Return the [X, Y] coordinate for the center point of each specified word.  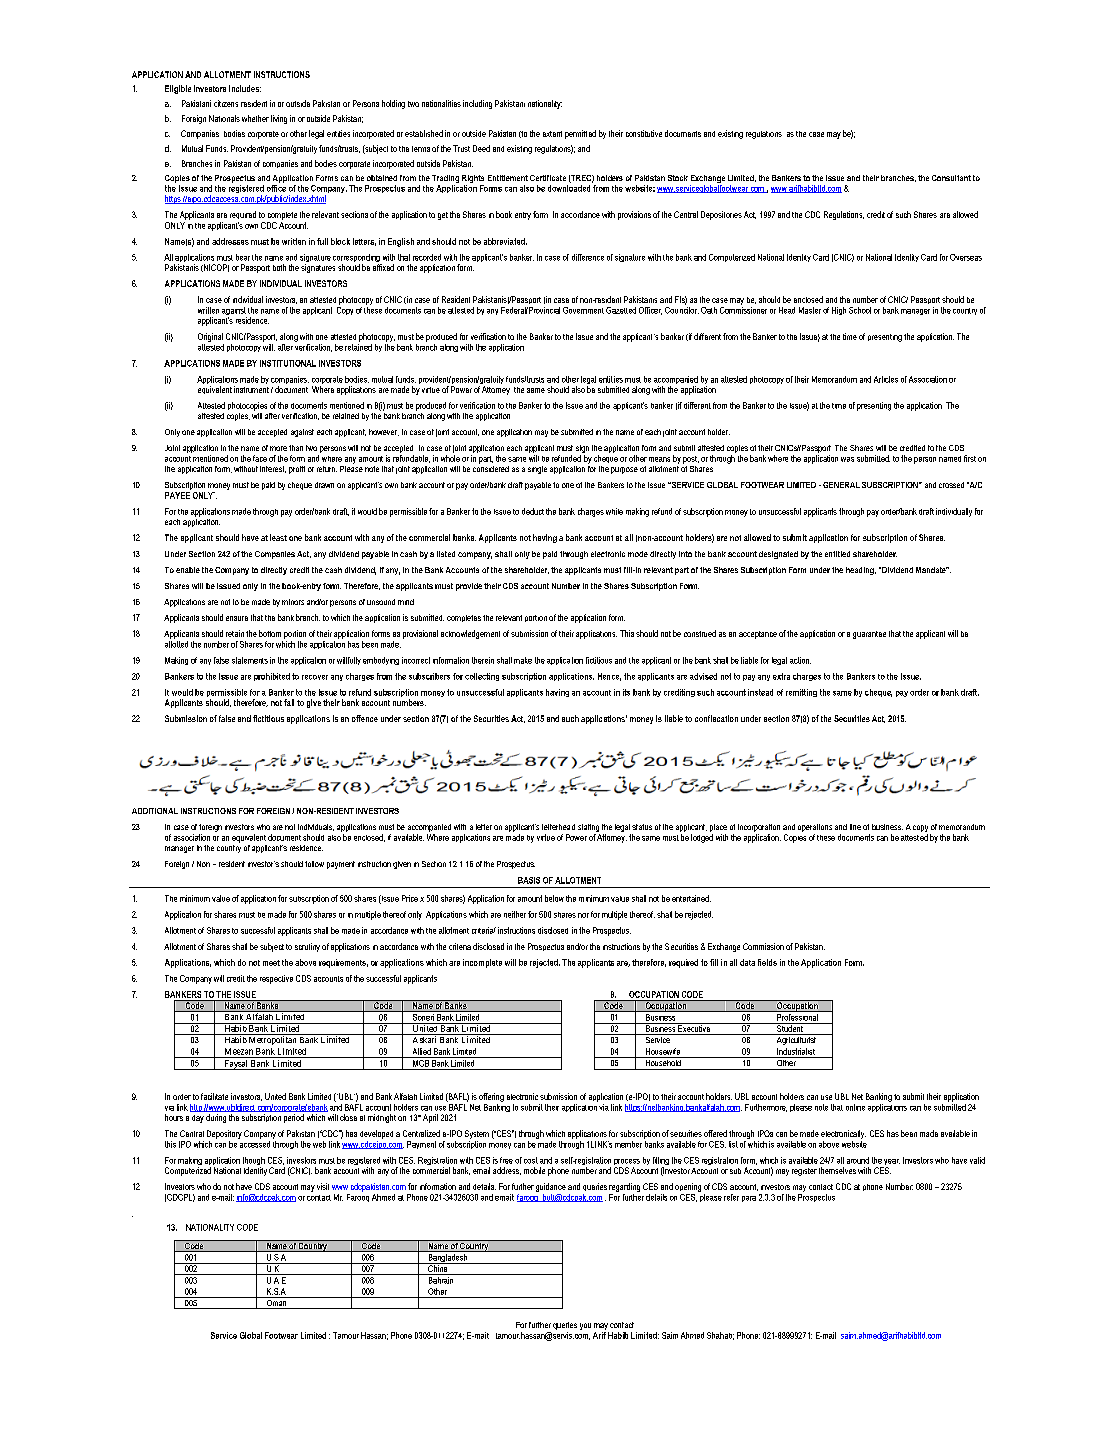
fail [289, 702]
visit [323, 1186]
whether [255, 118]
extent [552, 134]
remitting [801, 693]
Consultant [951, 178]
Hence [609, 677]
